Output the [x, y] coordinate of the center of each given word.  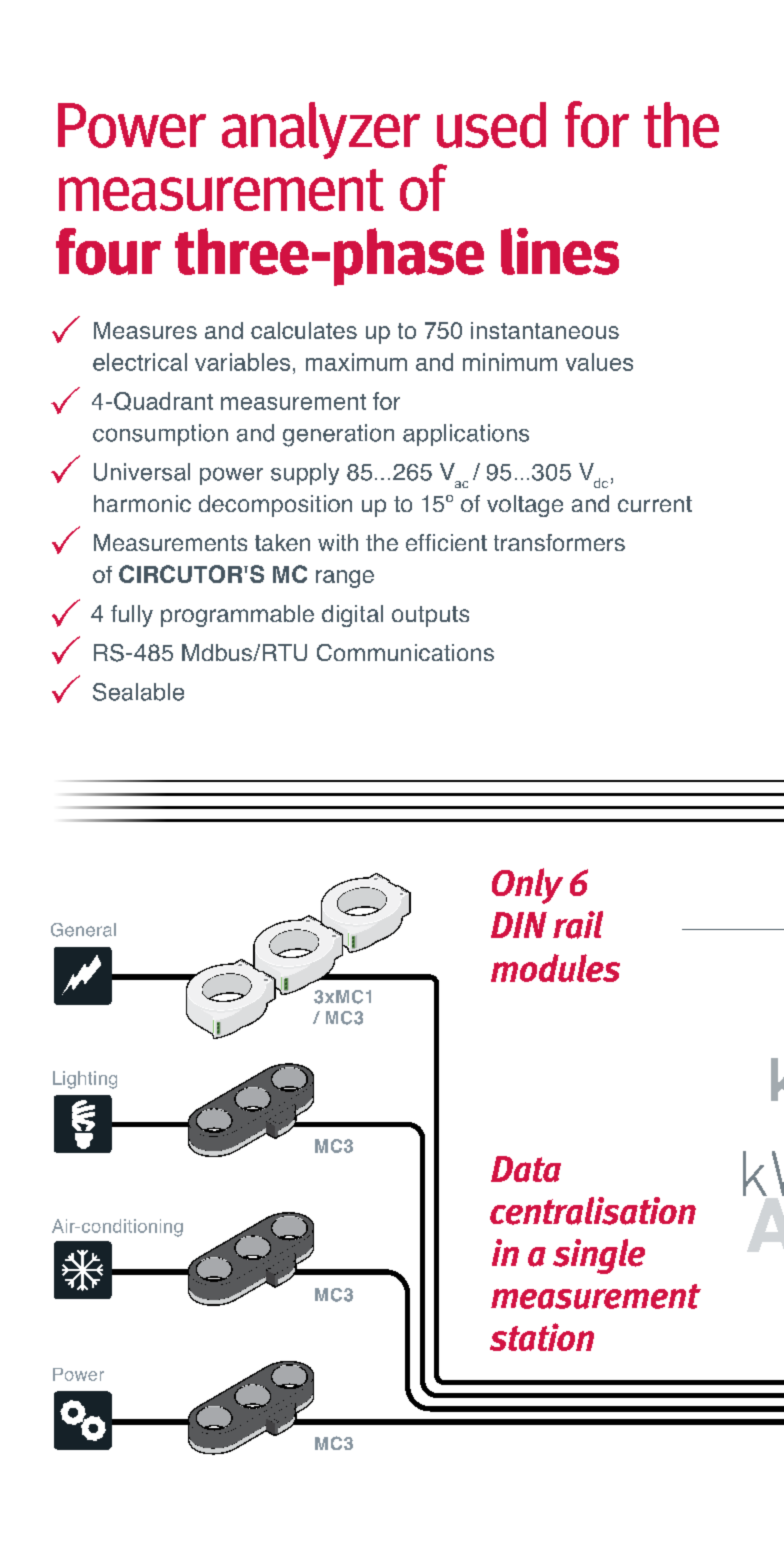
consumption [160, 435]
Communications [405, 652]
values [599, 362]
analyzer [321, 130]
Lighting [85, 1080]
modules [555, 968]
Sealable [138, 692]
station [542, 1337]
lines [560, 251]
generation [338, 435]
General [83, 930]
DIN [519, 925]
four [108, 251]
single [599, 1256]
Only [527, 886]
